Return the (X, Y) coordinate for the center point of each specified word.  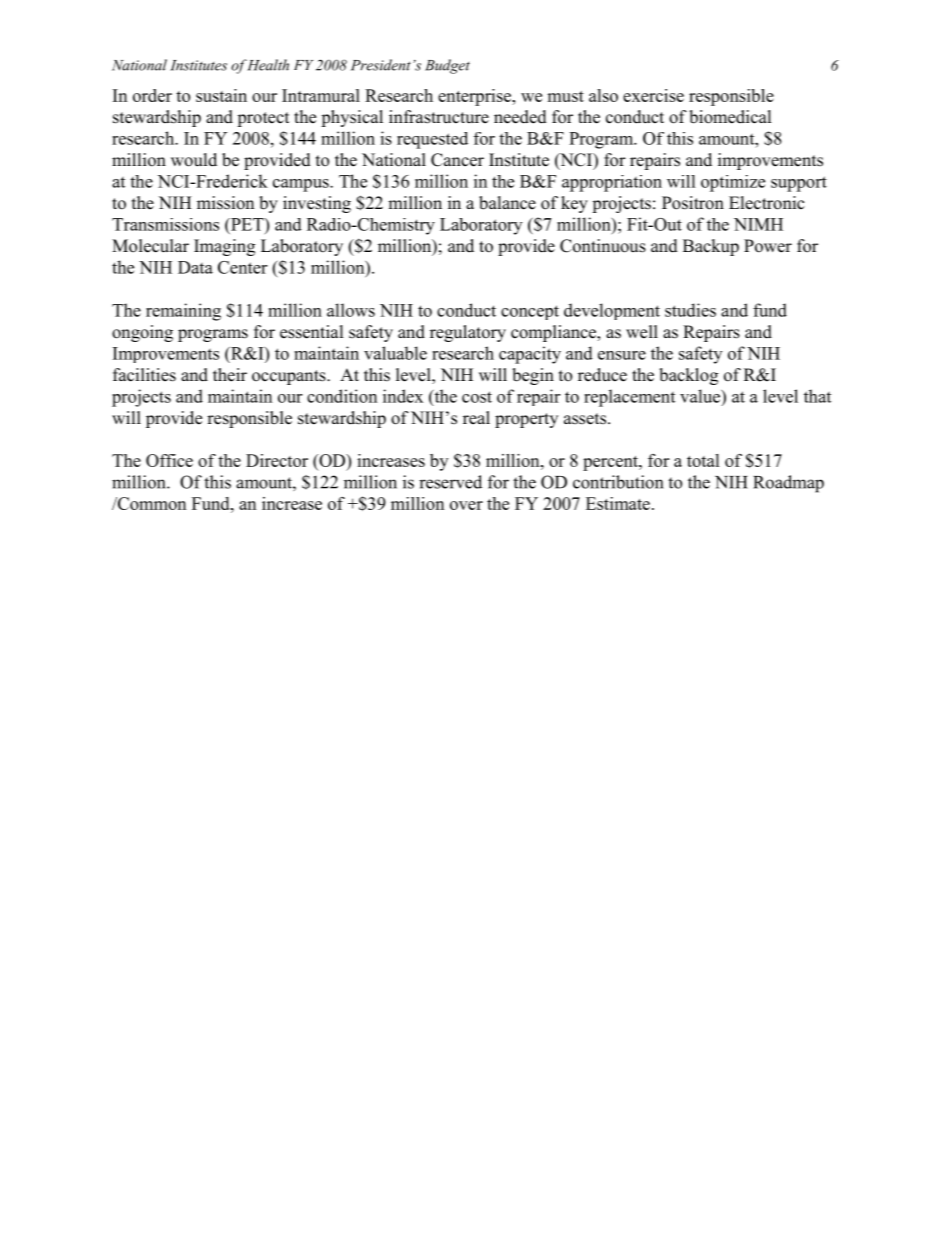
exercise (653, 95)
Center (242, 267)
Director (277, 460)
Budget (447, 66)
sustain (221, 95)
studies (690, 310)
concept (530, 312)
